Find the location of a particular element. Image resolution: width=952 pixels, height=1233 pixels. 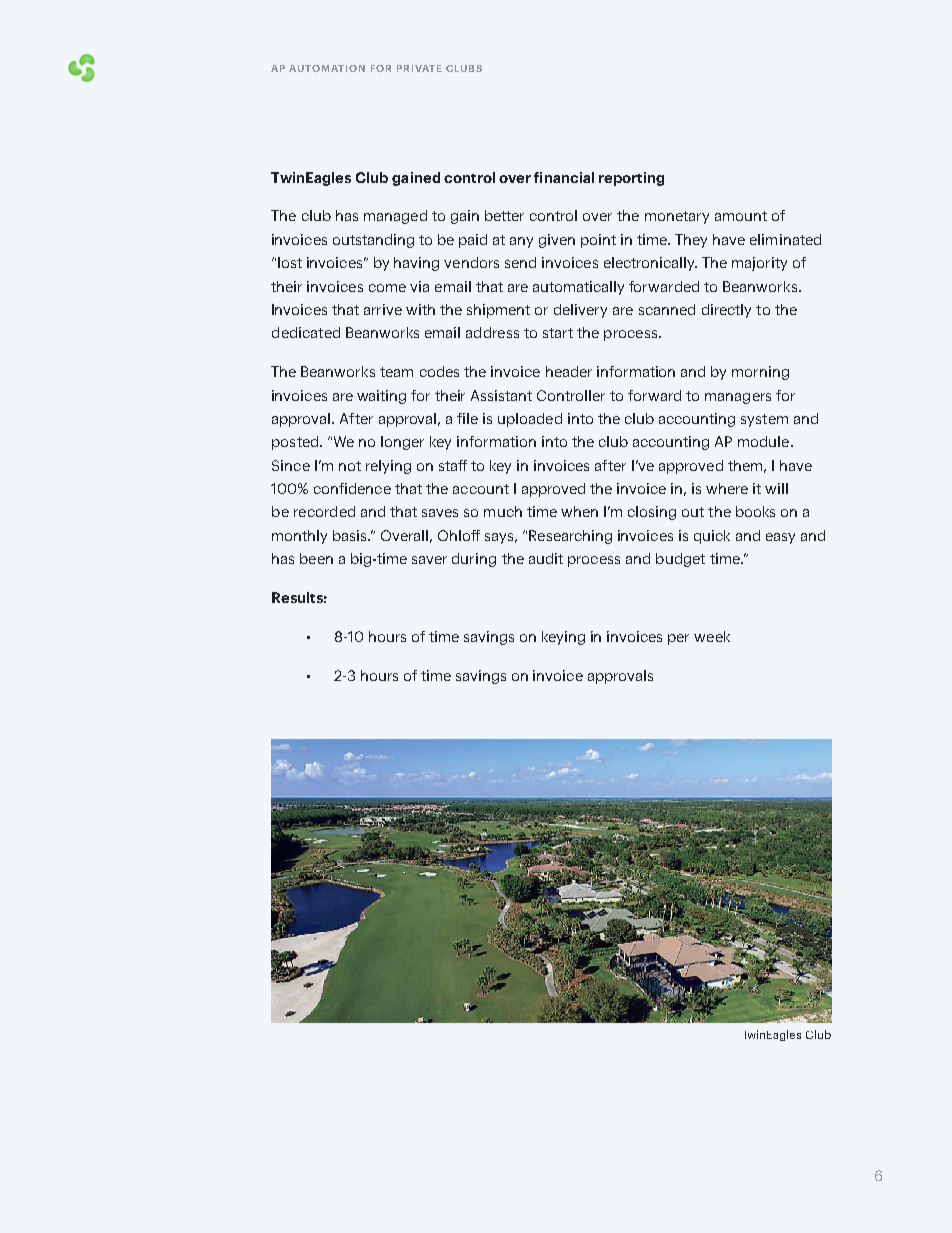

send is located at coordinates (520, 262).
